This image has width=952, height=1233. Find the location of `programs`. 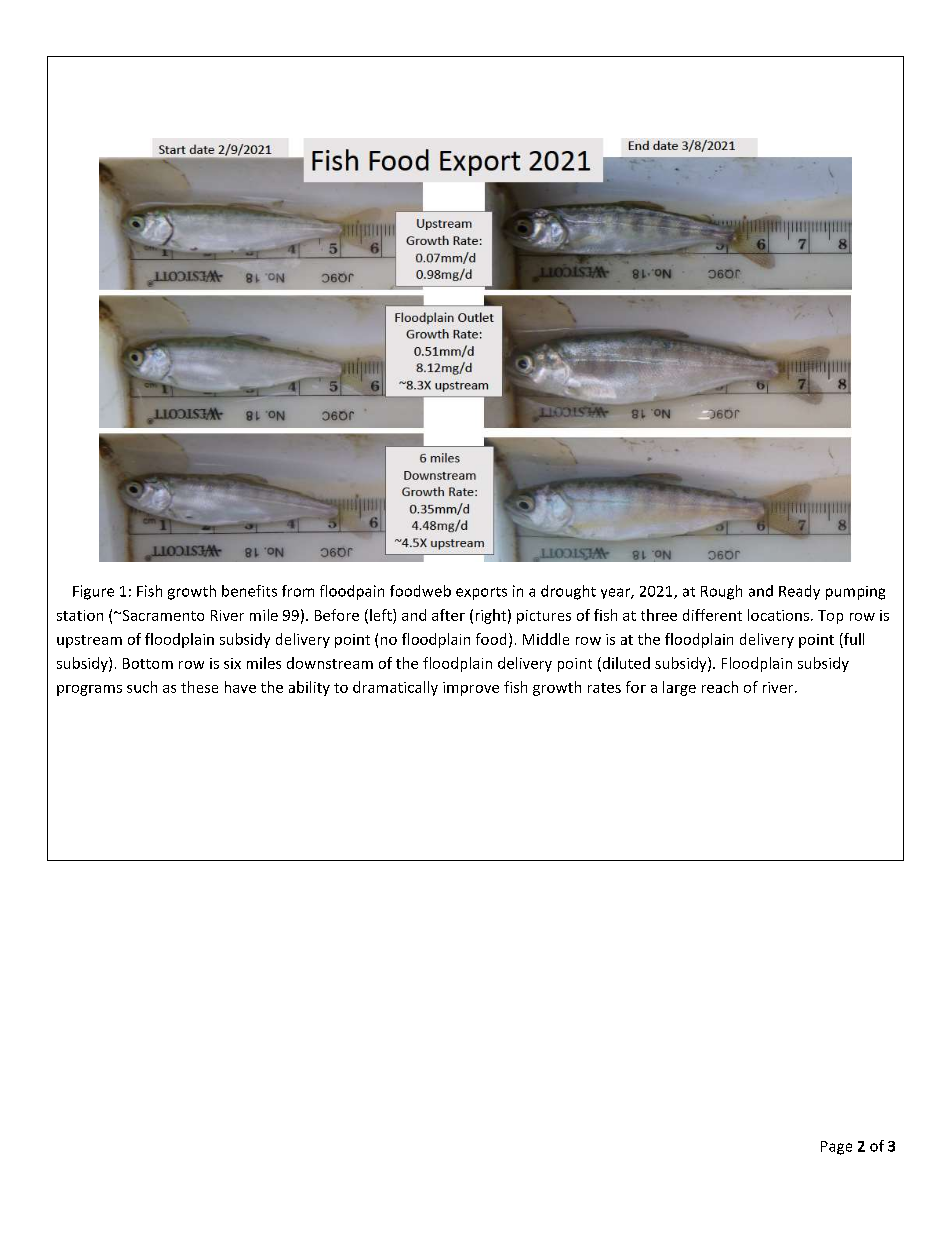

programs is located at coordinates (89, 690).
